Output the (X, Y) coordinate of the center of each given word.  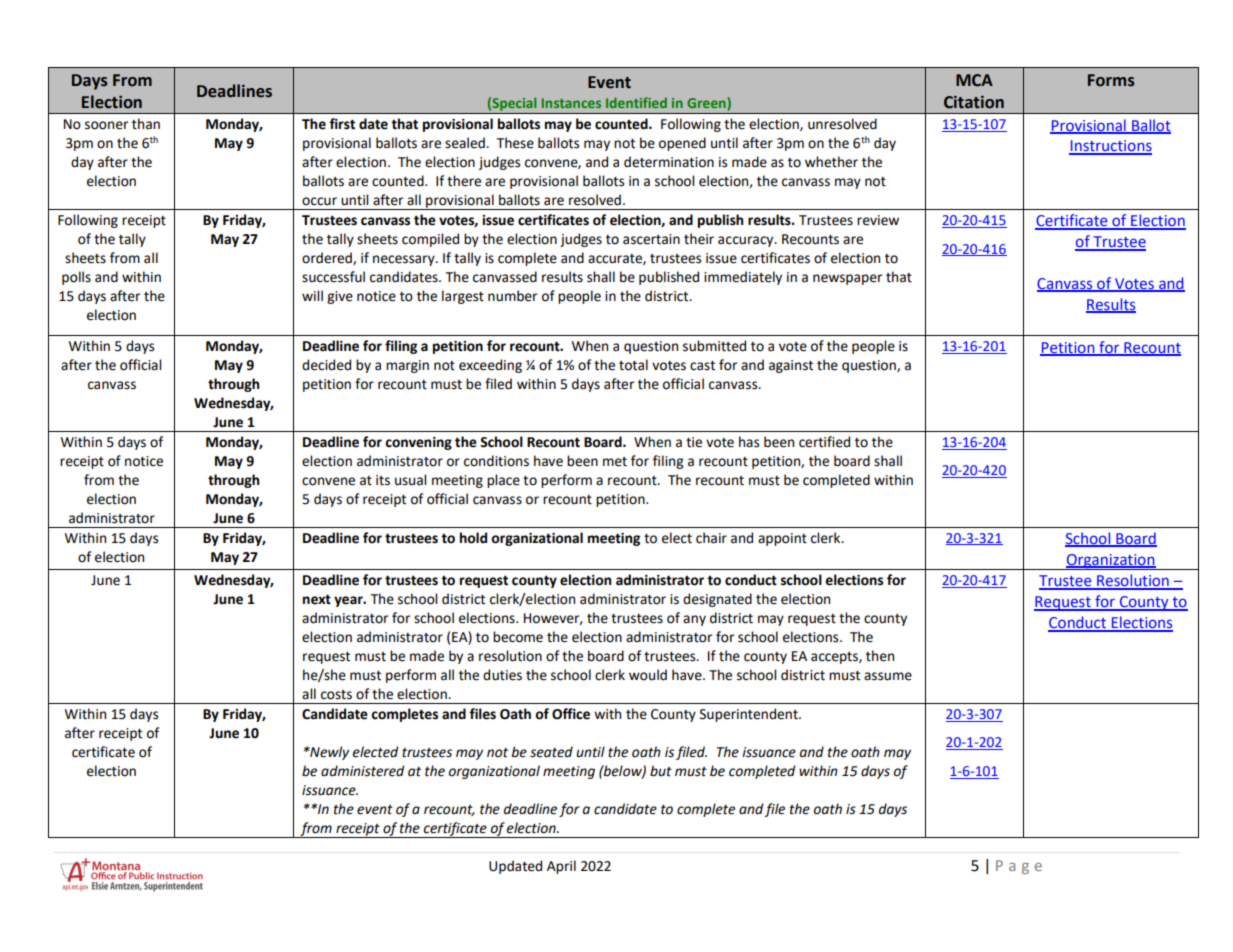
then (880, 656)
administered (362, 771)
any (694, 620)
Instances (571, 103)
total (633, 365)
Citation (974, 102)
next (317, 599)
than (146, 124)
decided (326, 365)
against (791, 366)
